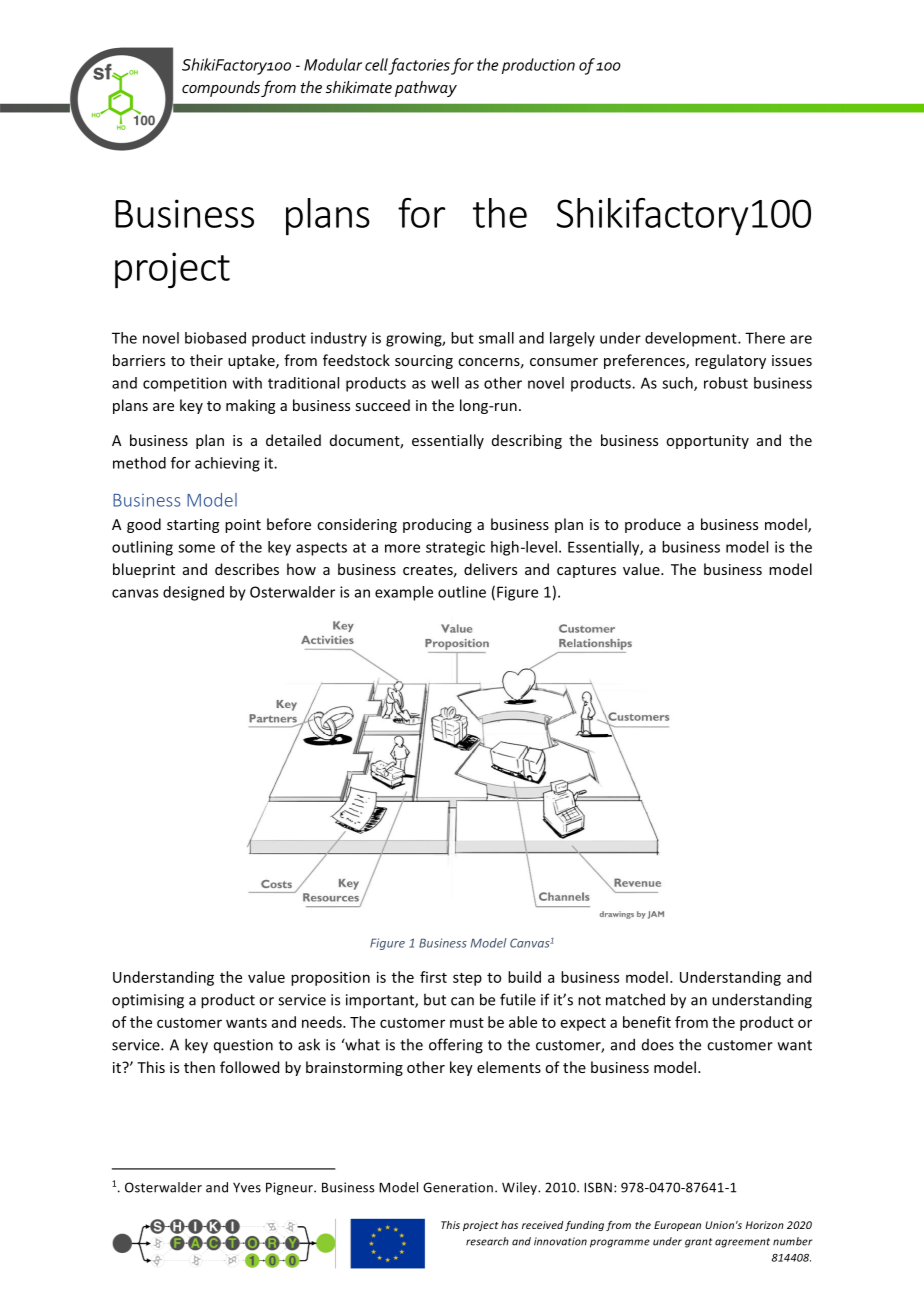  What do you see at coordinates (247, 1187) in the document?
I see `Yves` at bounding box center [247, 1187].
